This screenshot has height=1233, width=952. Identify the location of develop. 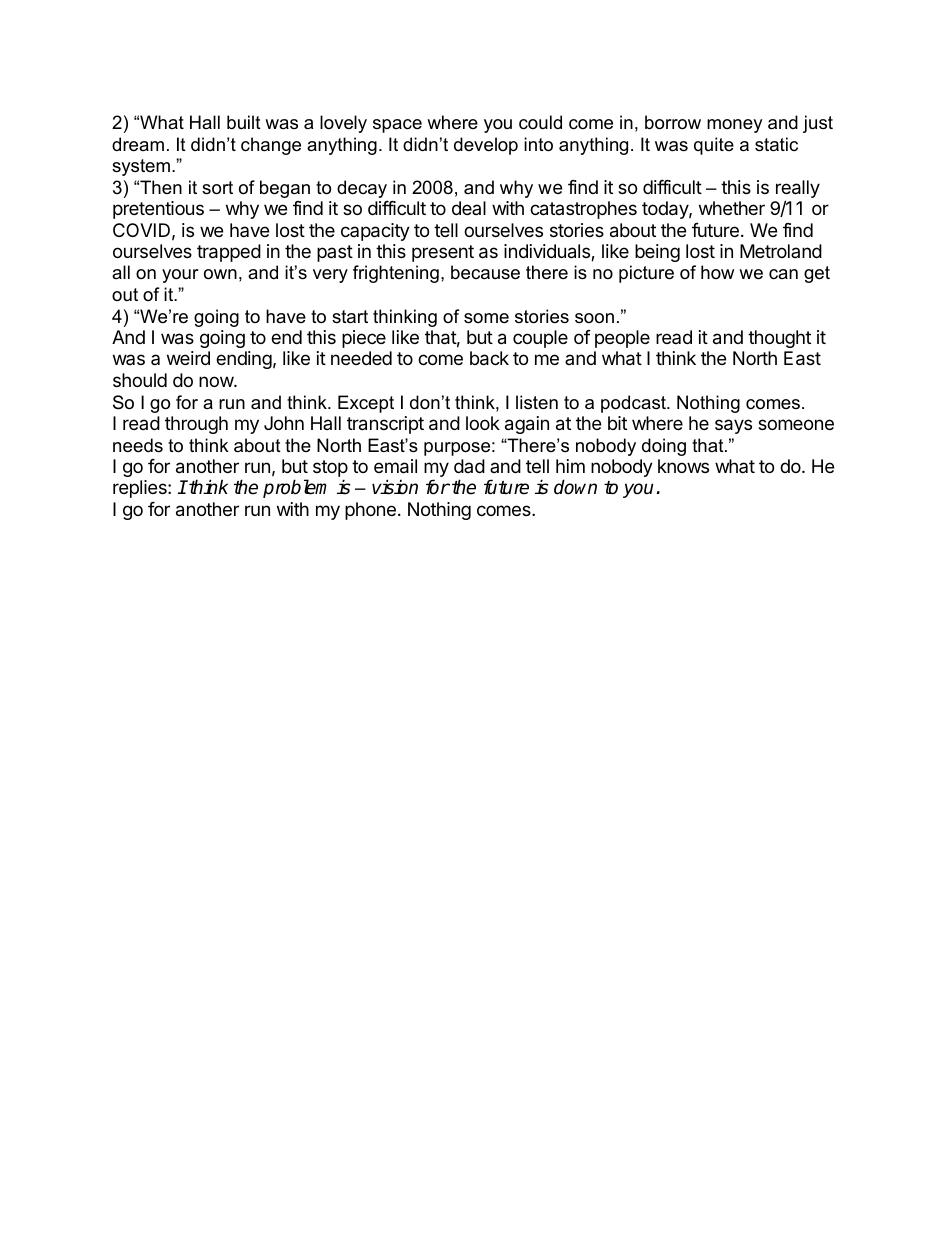
(486, 146).
